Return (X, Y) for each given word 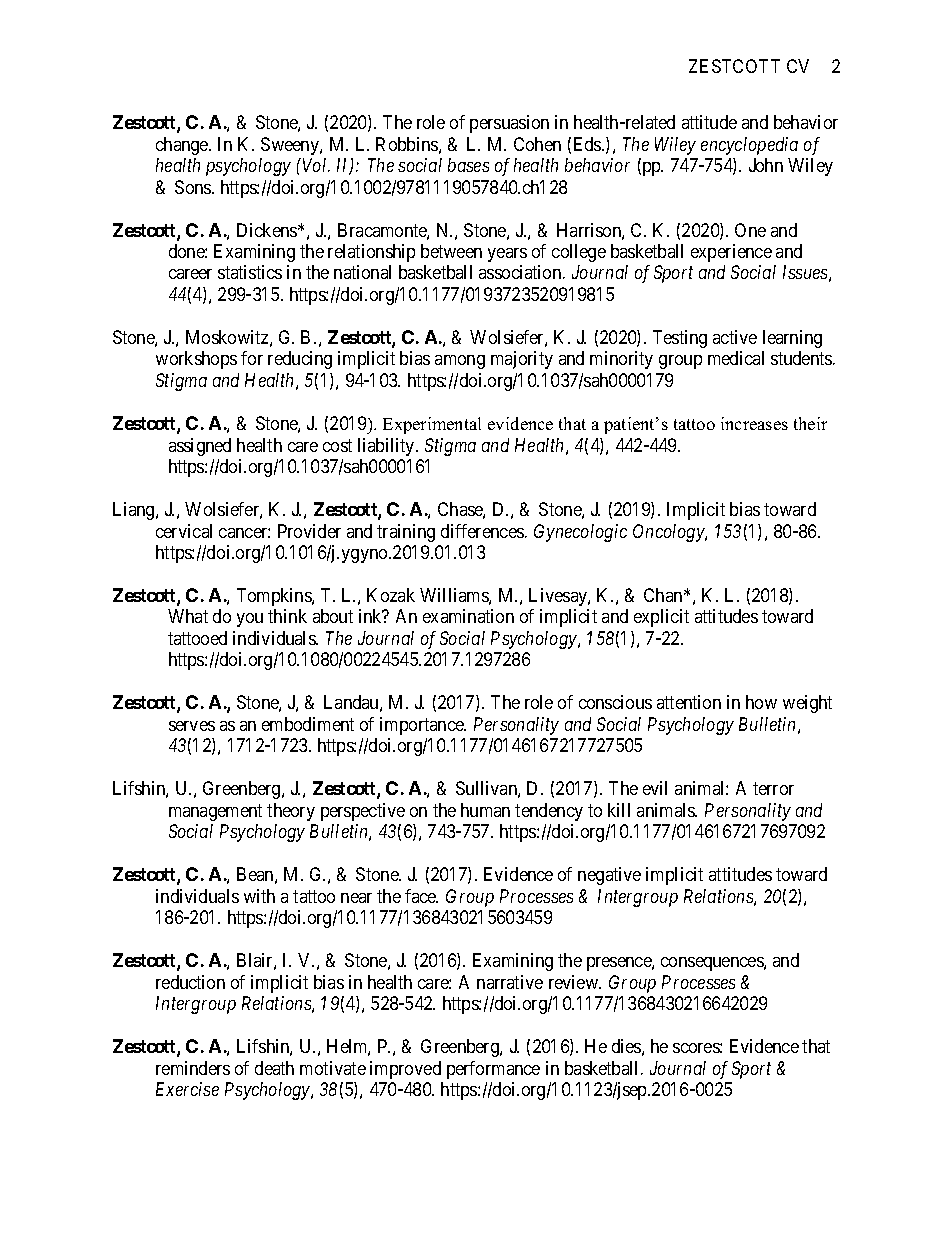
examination (468, 616)
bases (468, 165)
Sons (194, 187)
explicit (661, 618)
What (188, 616)
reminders (193, 1068)
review (575, 982)
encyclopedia (749, 146)
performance (493, 1070)
